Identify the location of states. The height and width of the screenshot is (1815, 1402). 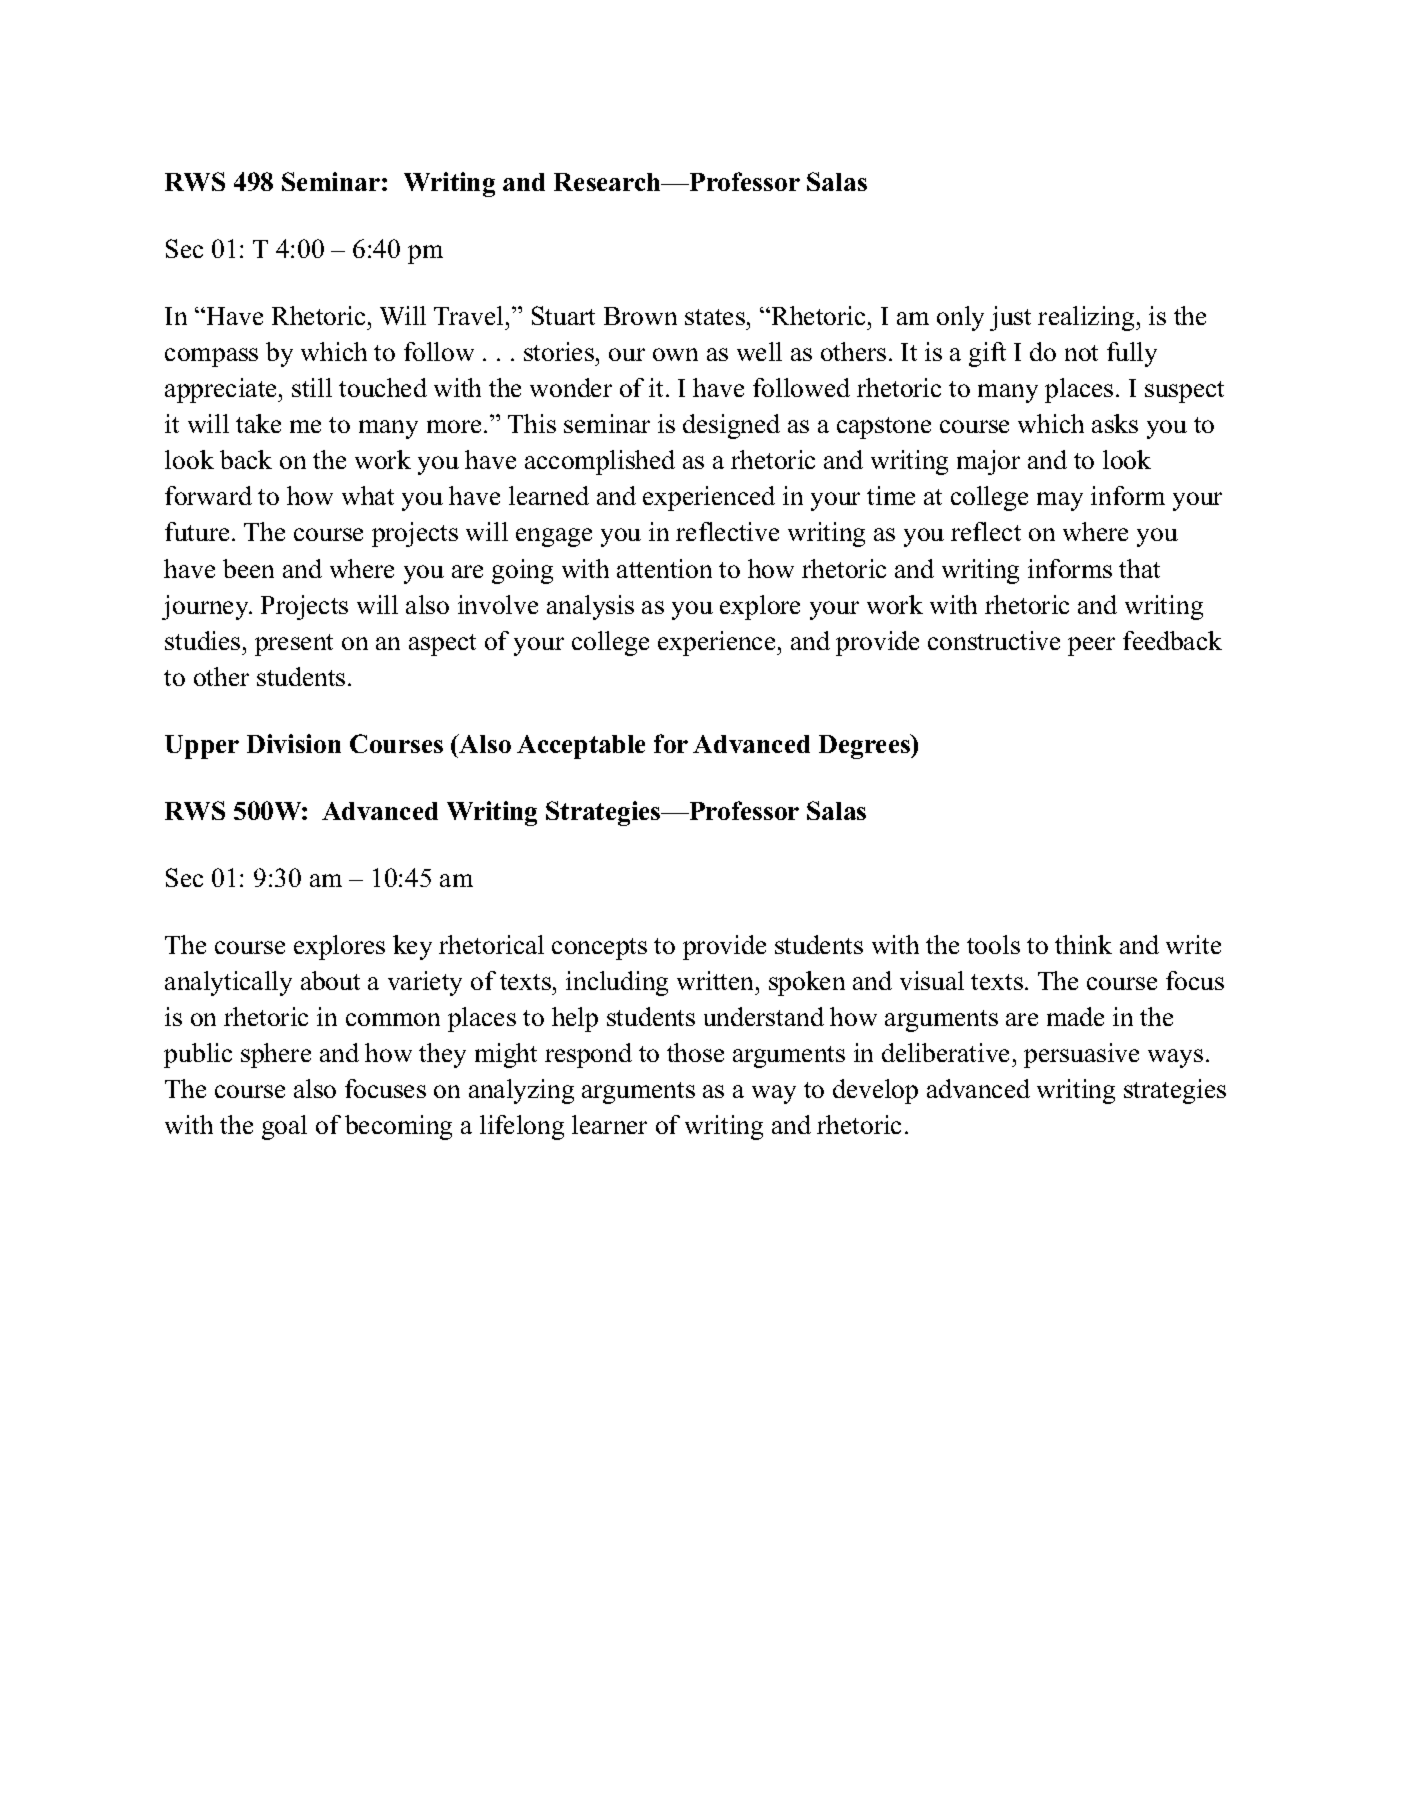
(715, 317).
